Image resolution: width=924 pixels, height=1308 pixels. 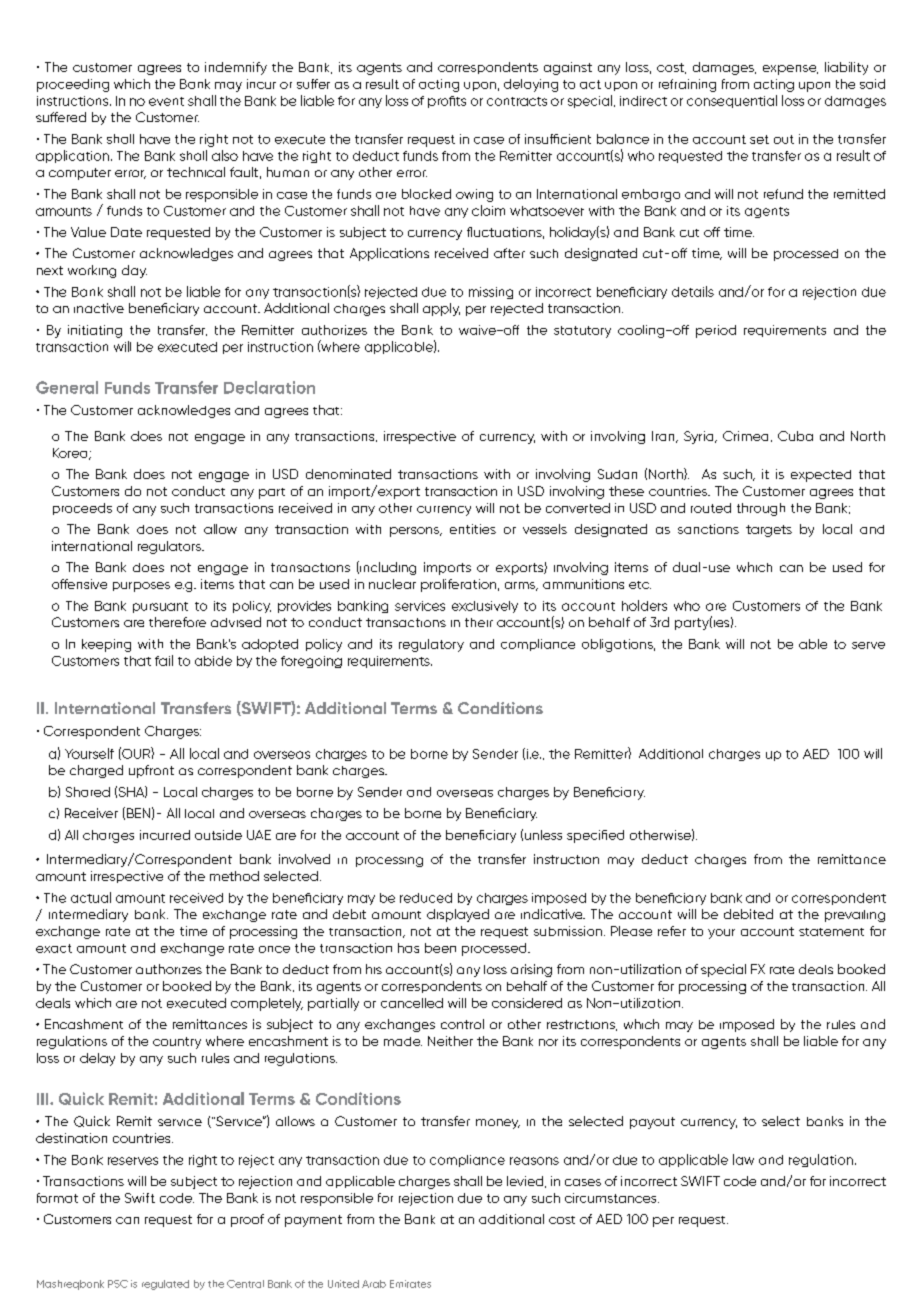 I want to click on consequential, so click(x=732, y=101).
